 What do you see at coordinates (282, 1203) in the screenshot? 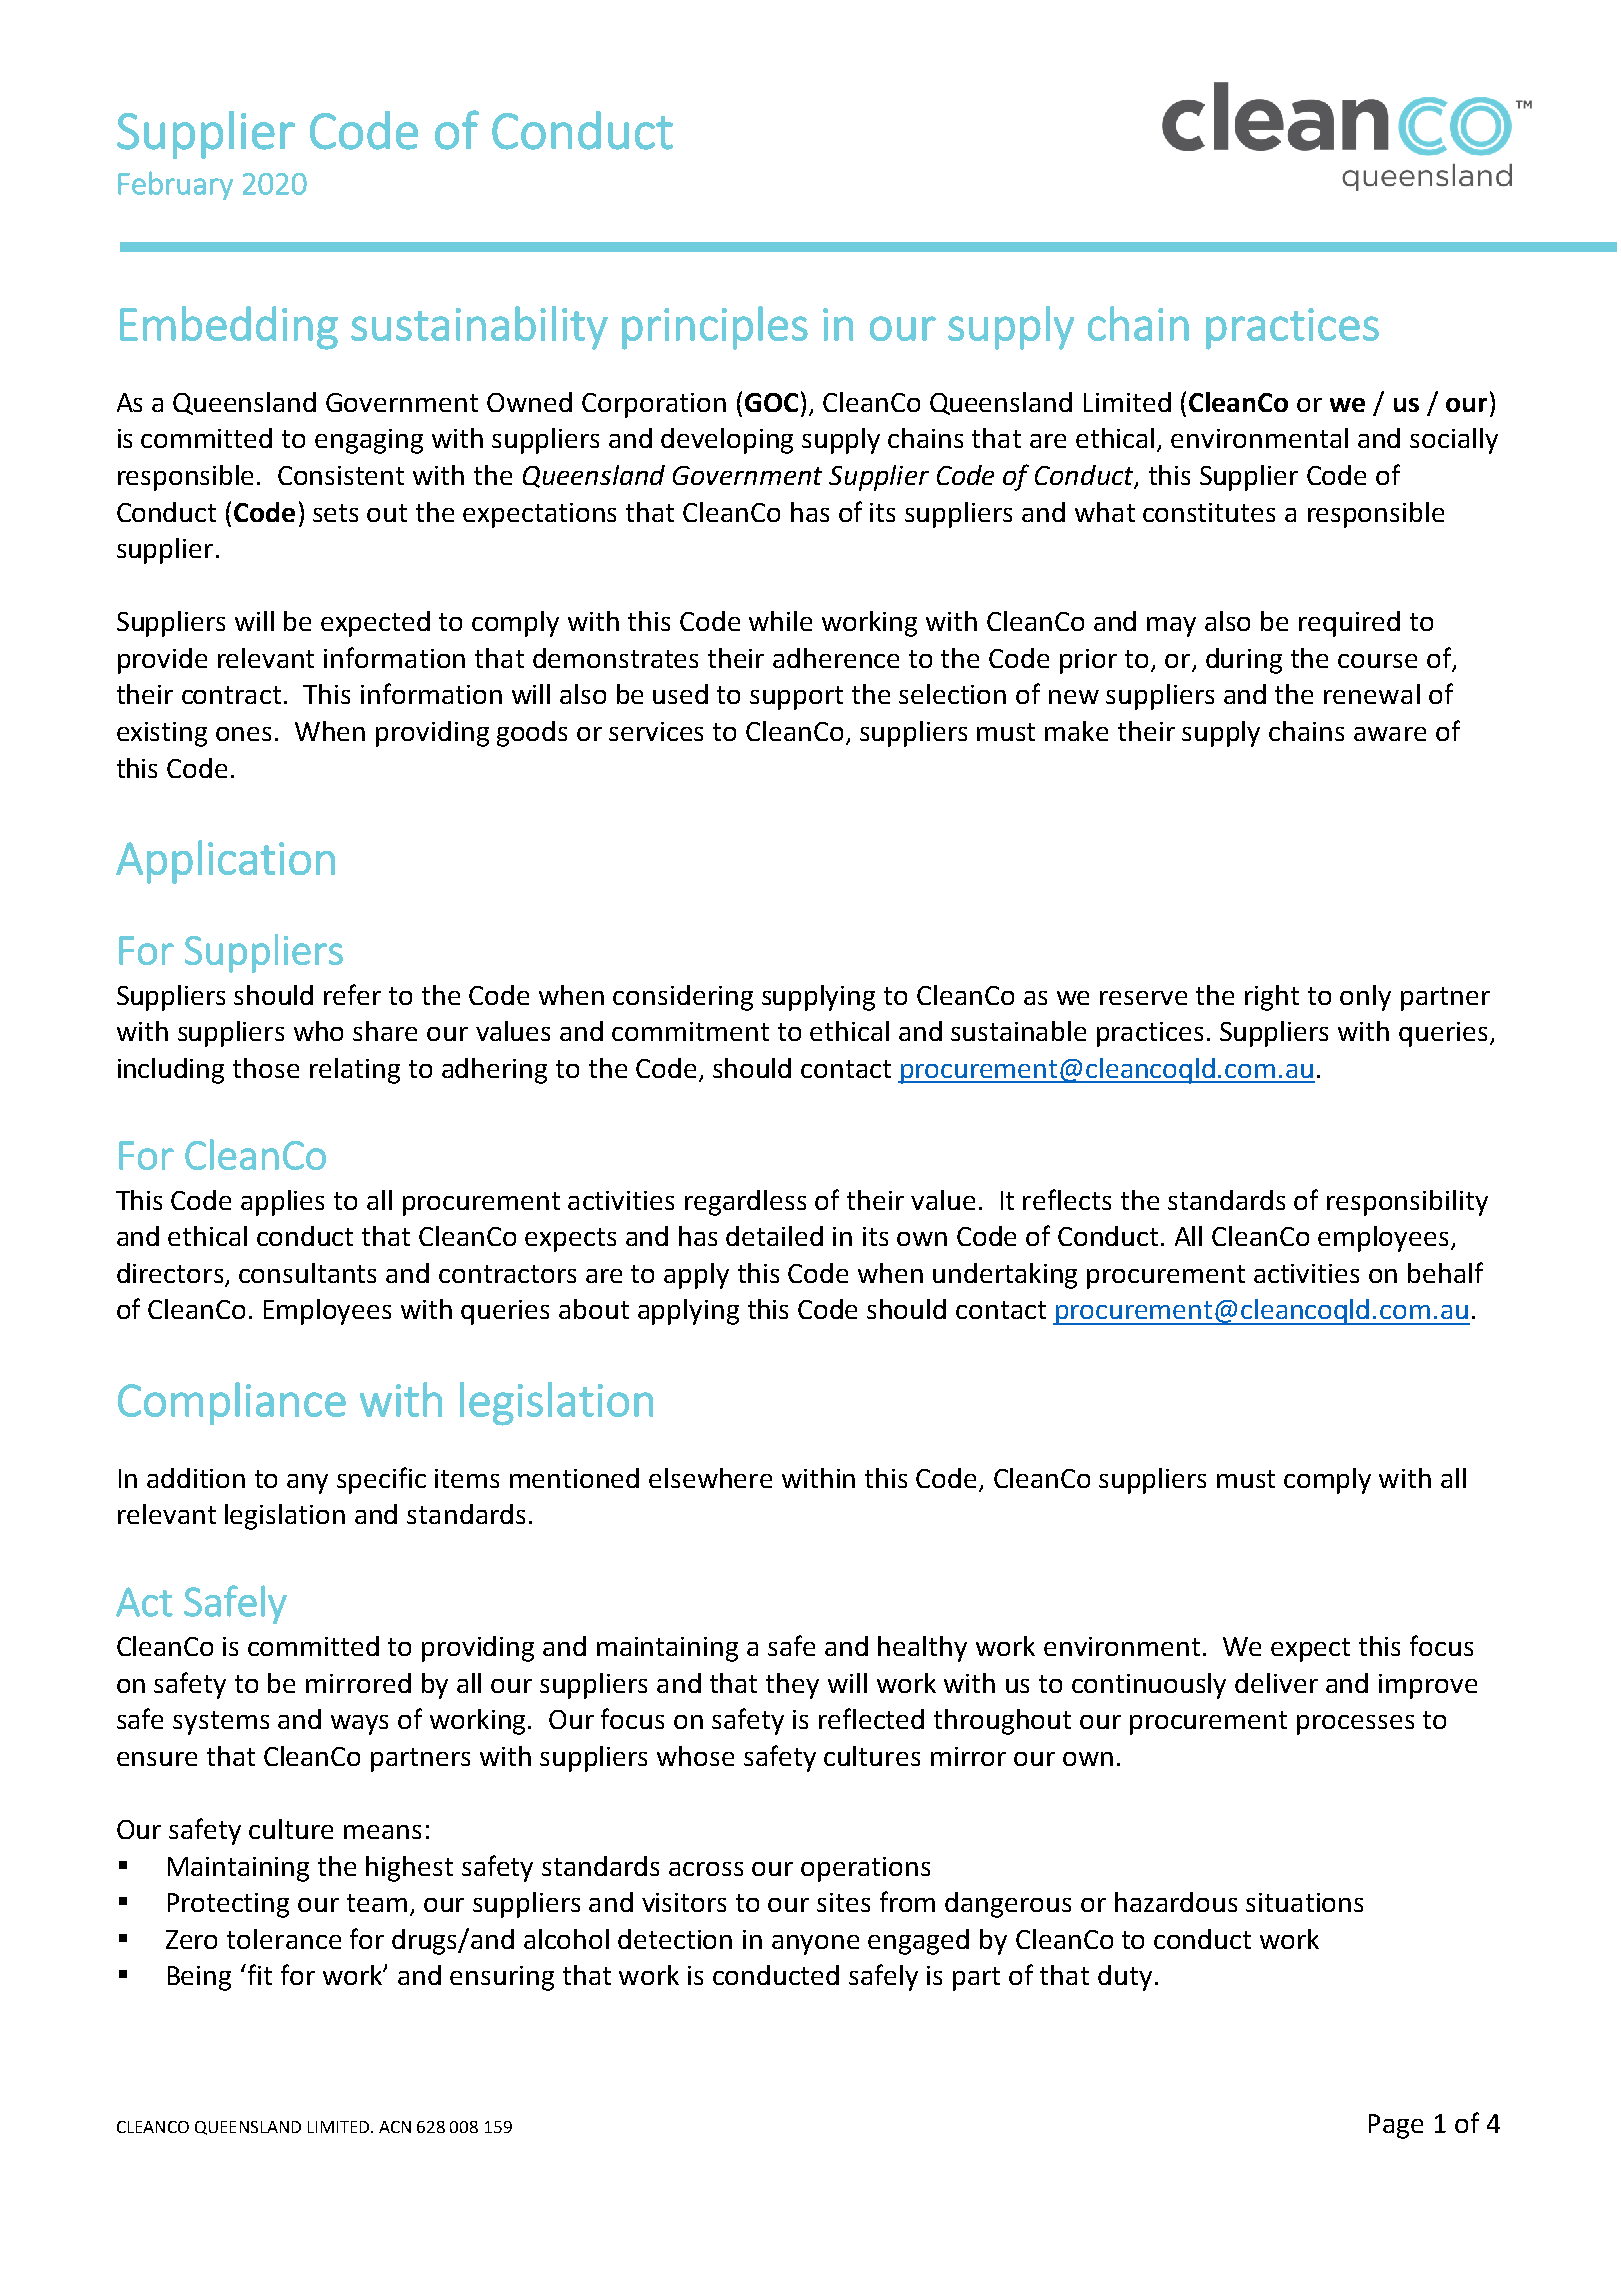
I see `applies` at bounding box center [282, 1203].
